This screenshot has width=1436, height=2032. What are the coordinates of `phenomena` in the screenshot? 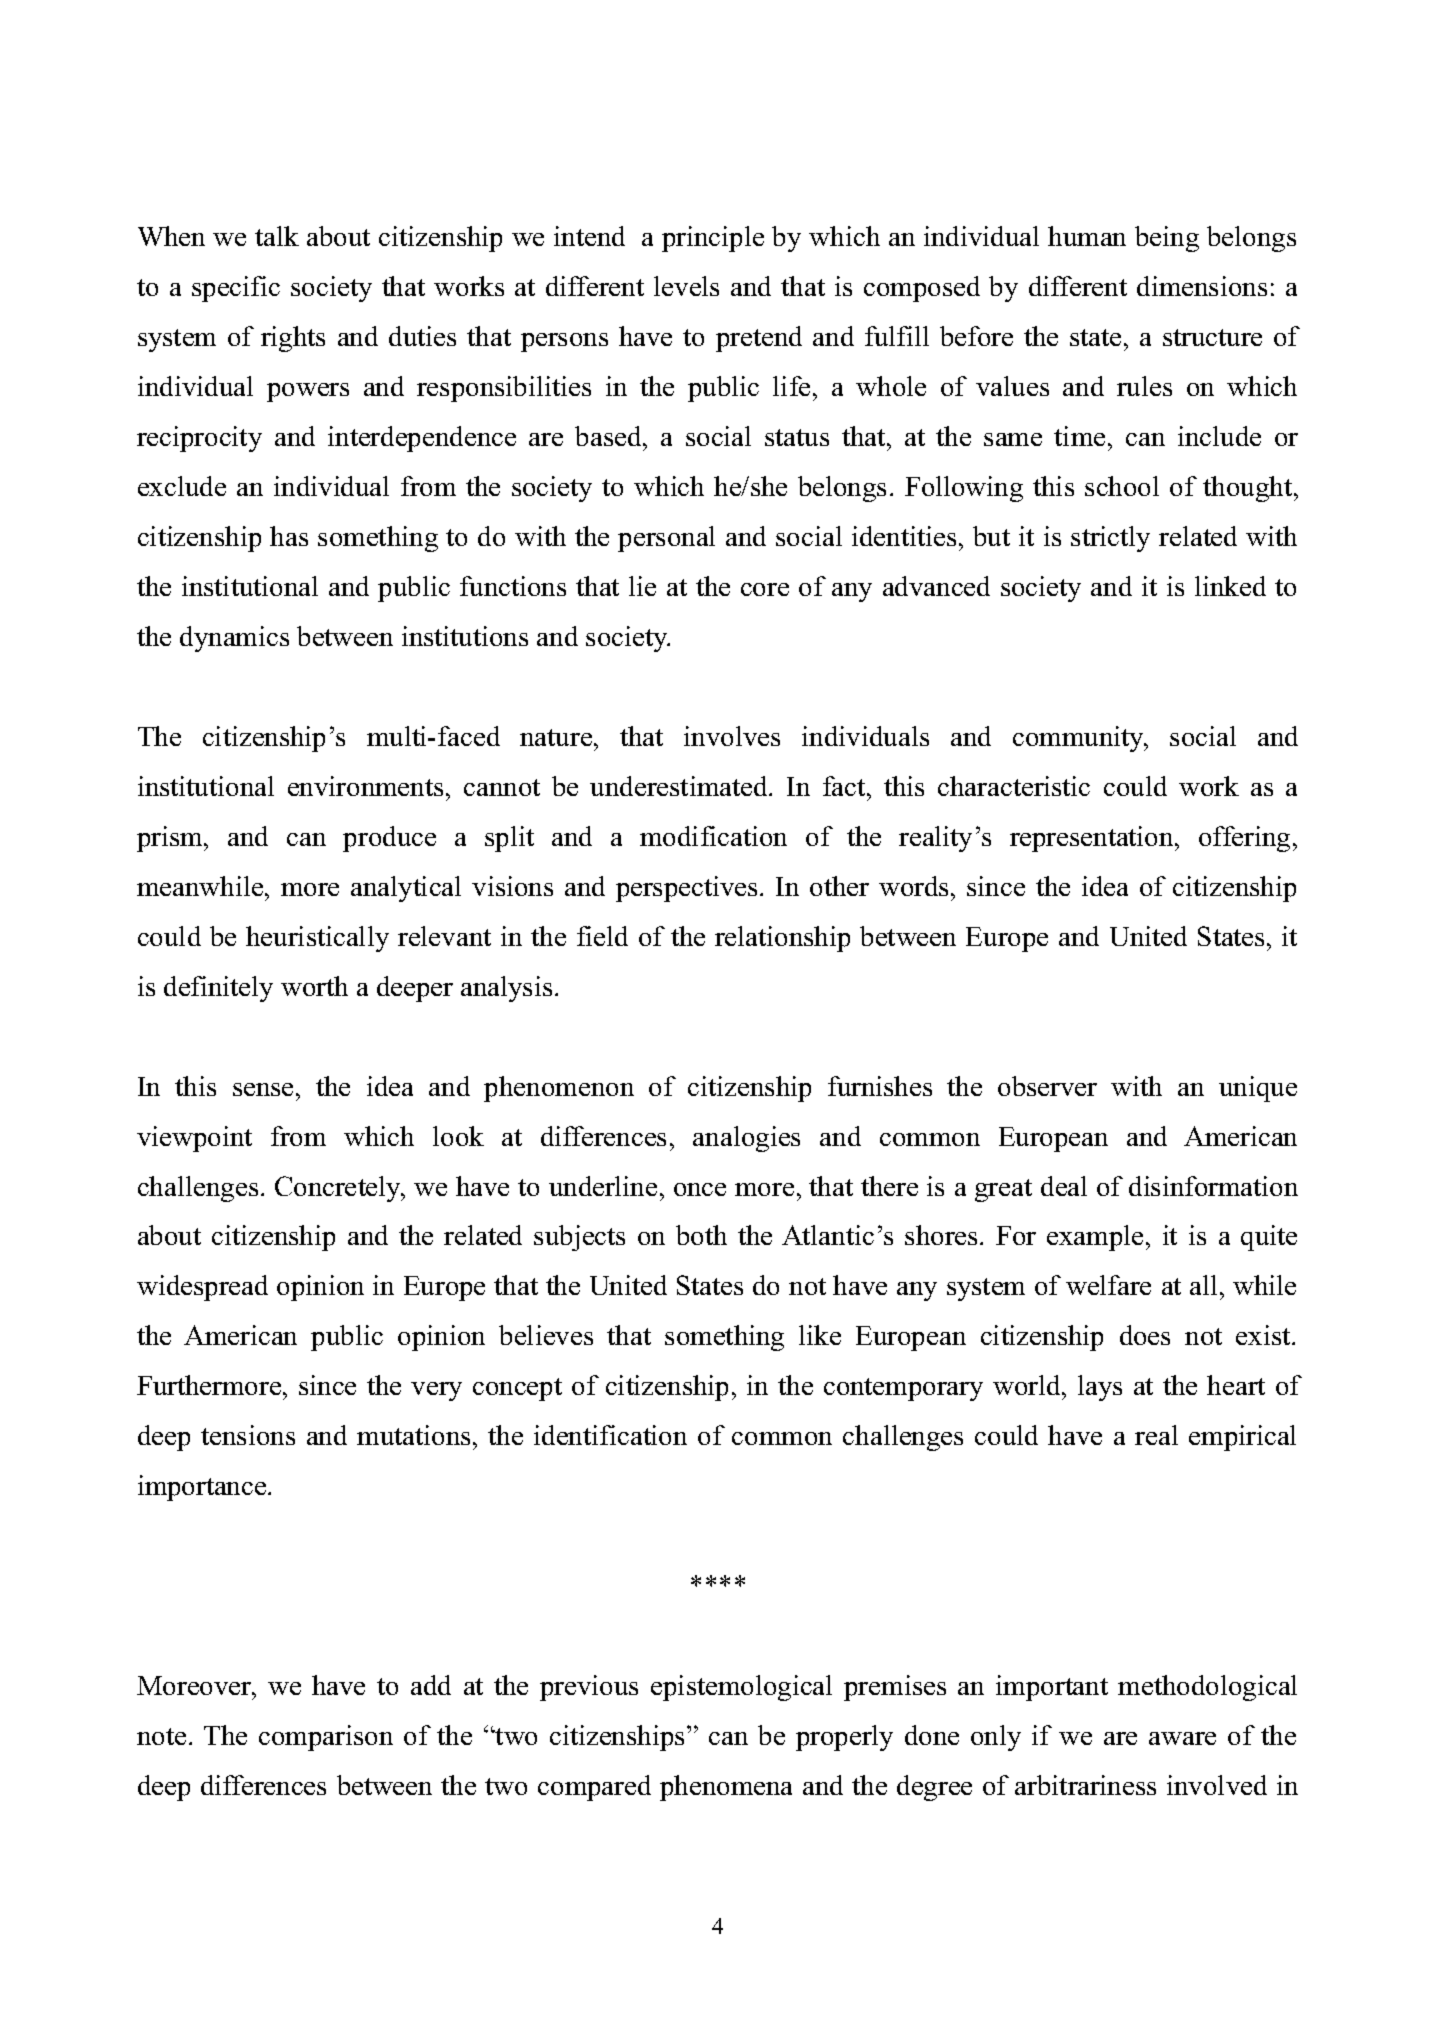 It's located at (726, 1788).
